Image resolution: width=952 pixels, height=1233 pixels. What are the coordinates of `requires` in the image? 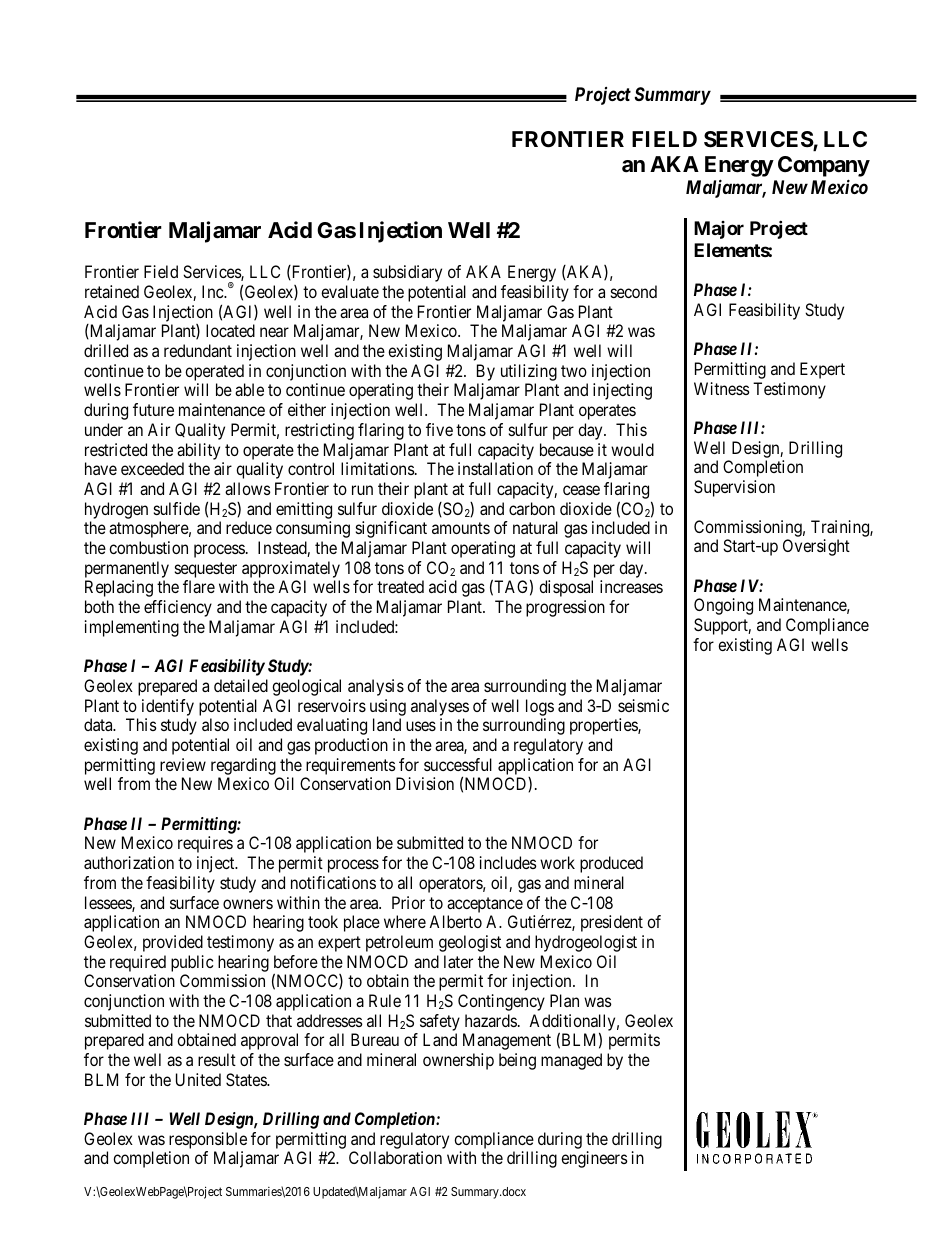 It's located at (205, 844).
